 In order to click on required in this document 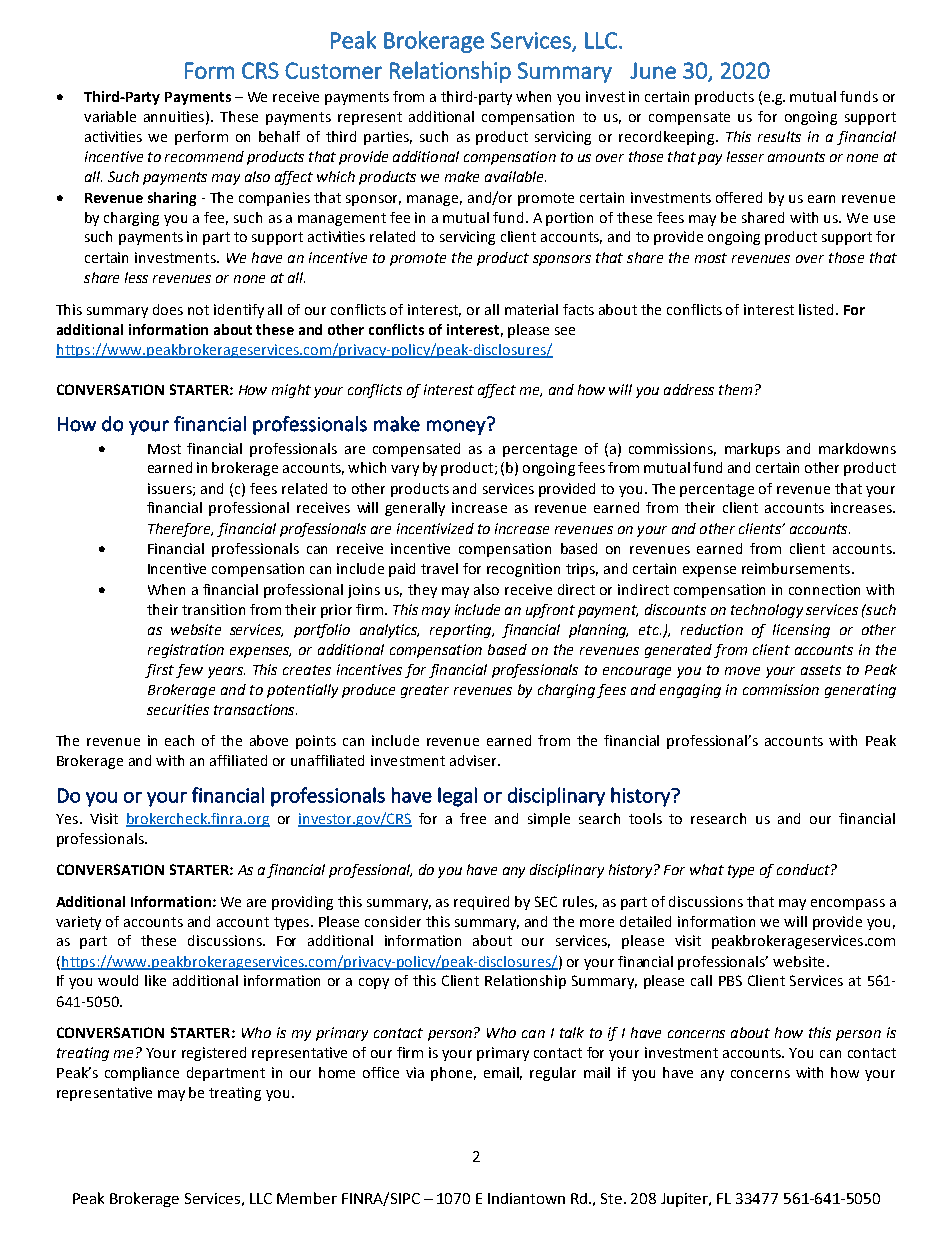, I will do `click(481, 903)`.
